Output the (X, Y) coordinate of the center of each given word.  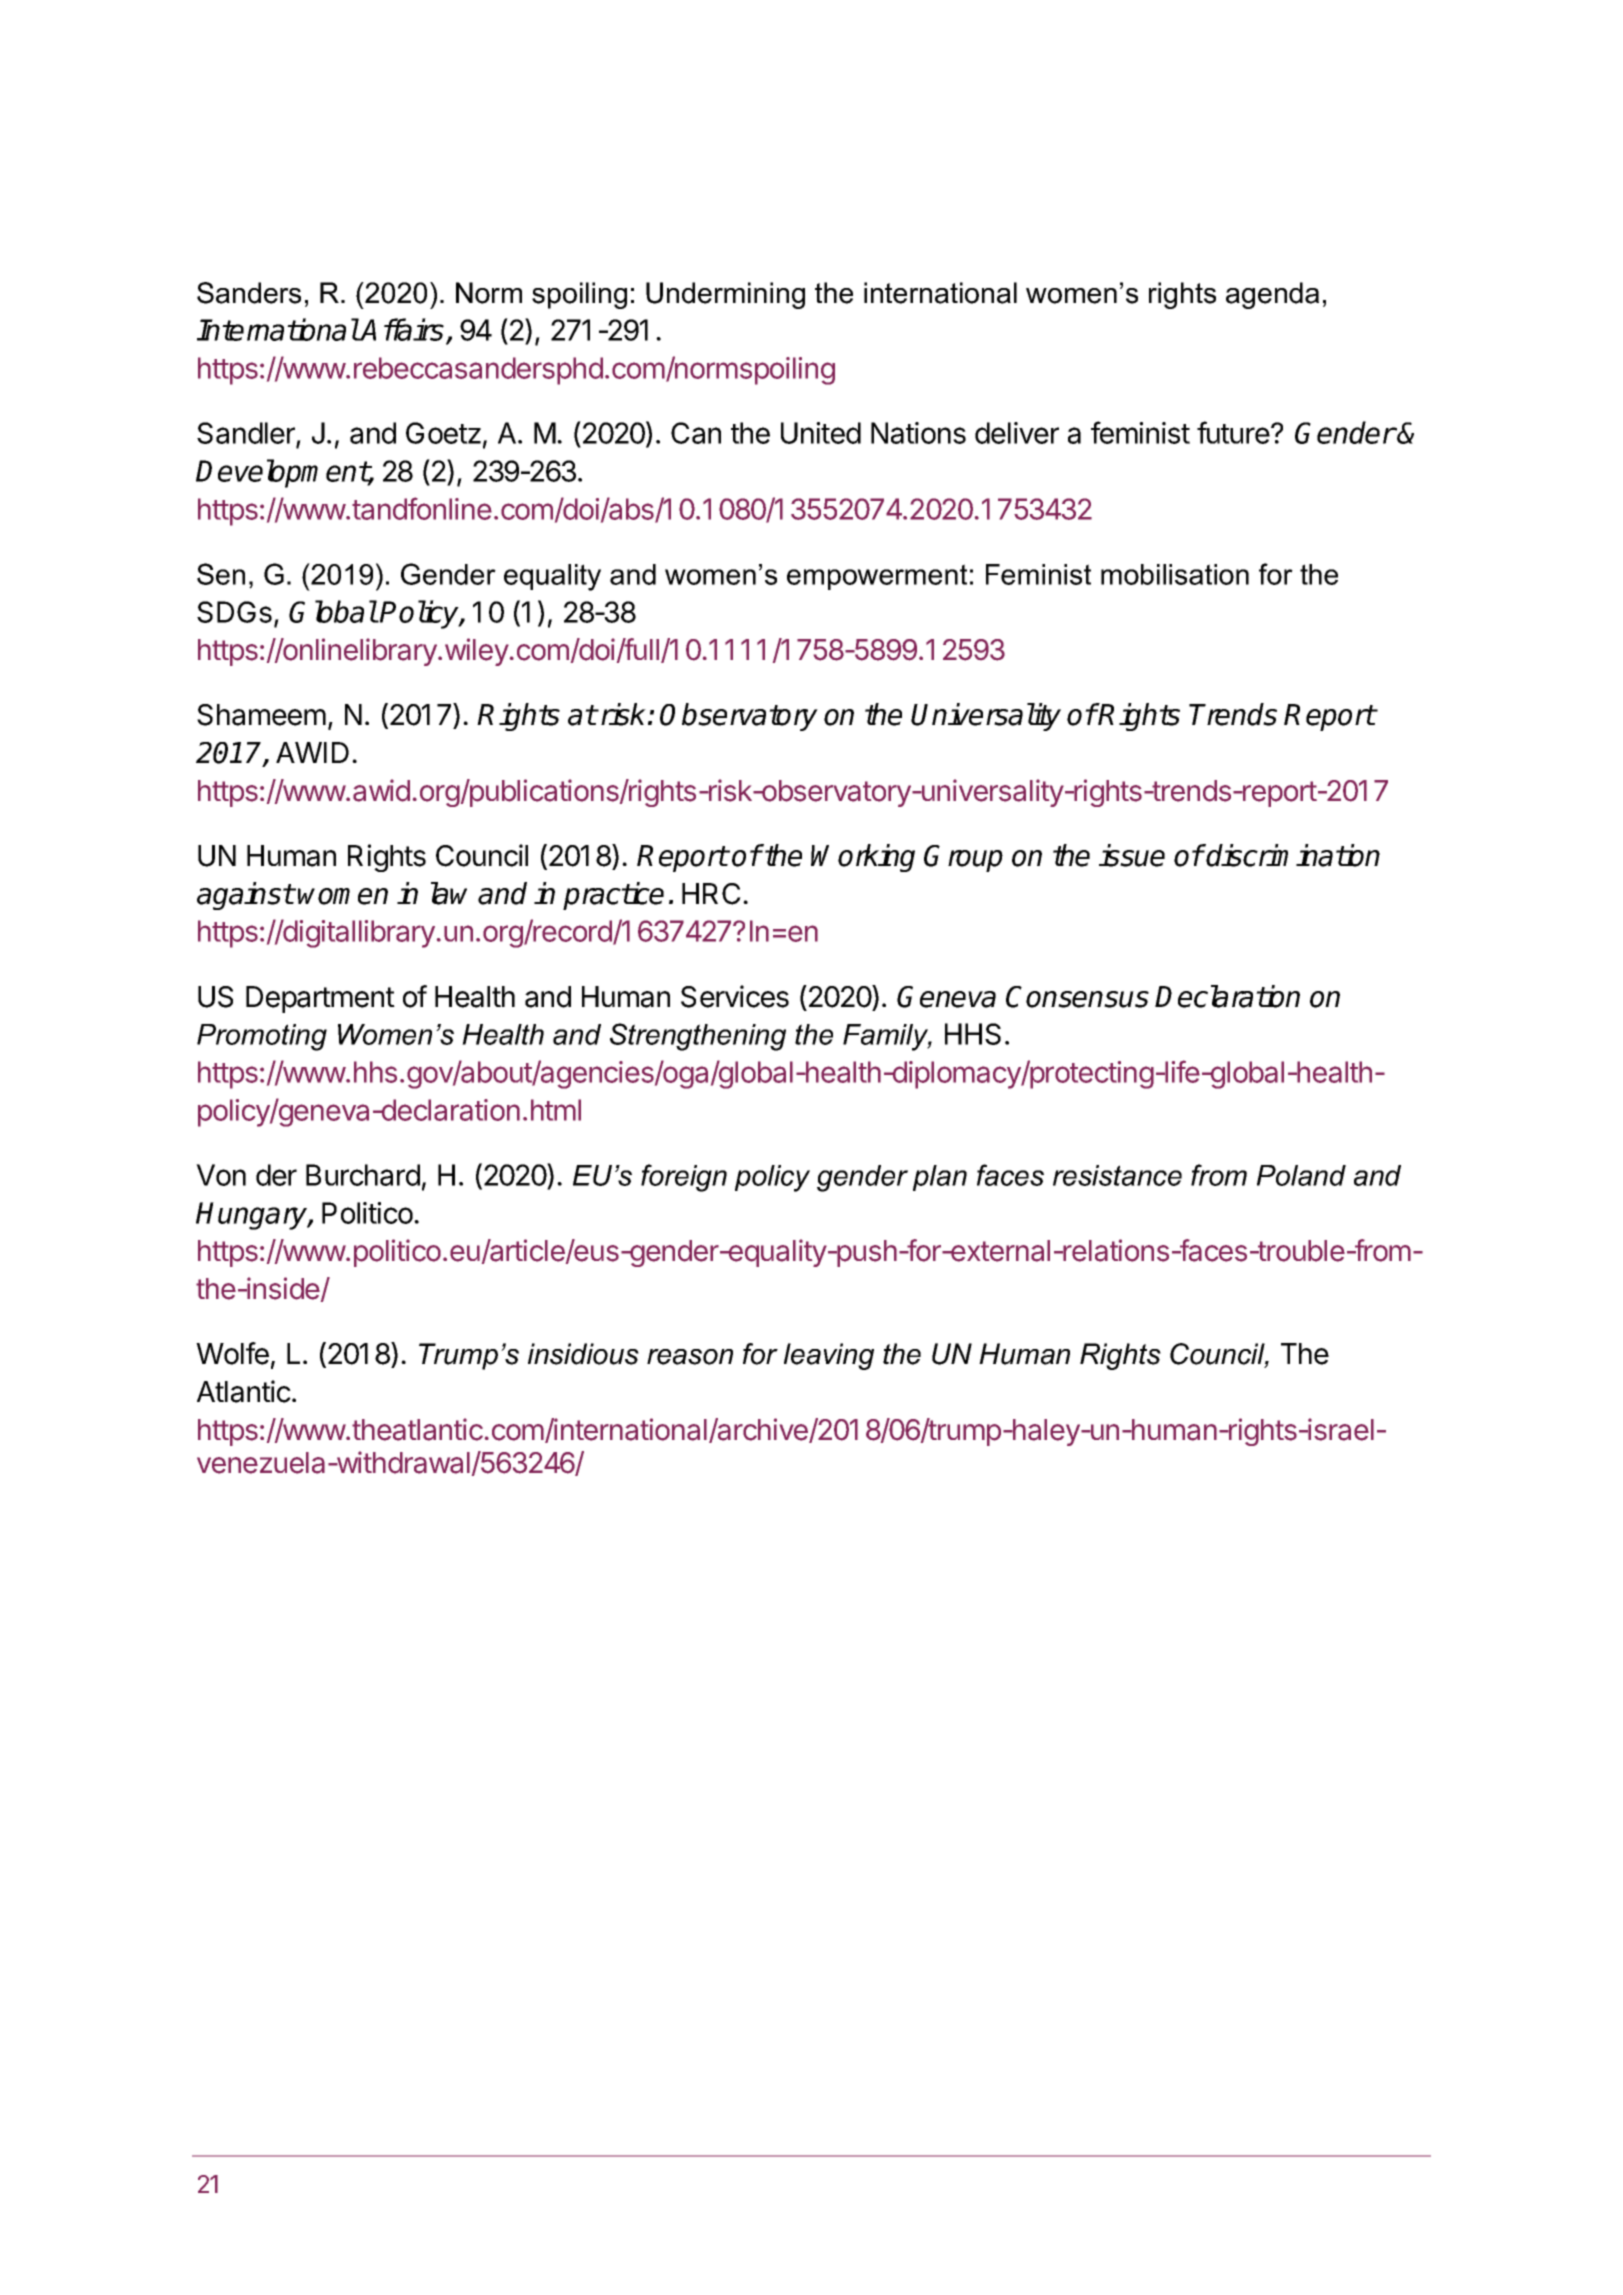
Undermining (725, 295)
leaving (829, 1356)
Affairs (402, 329)
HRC (711, 894)
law (449, 893)
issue (1132, 855)
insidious (583, 1354)
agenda (1272, 295)
